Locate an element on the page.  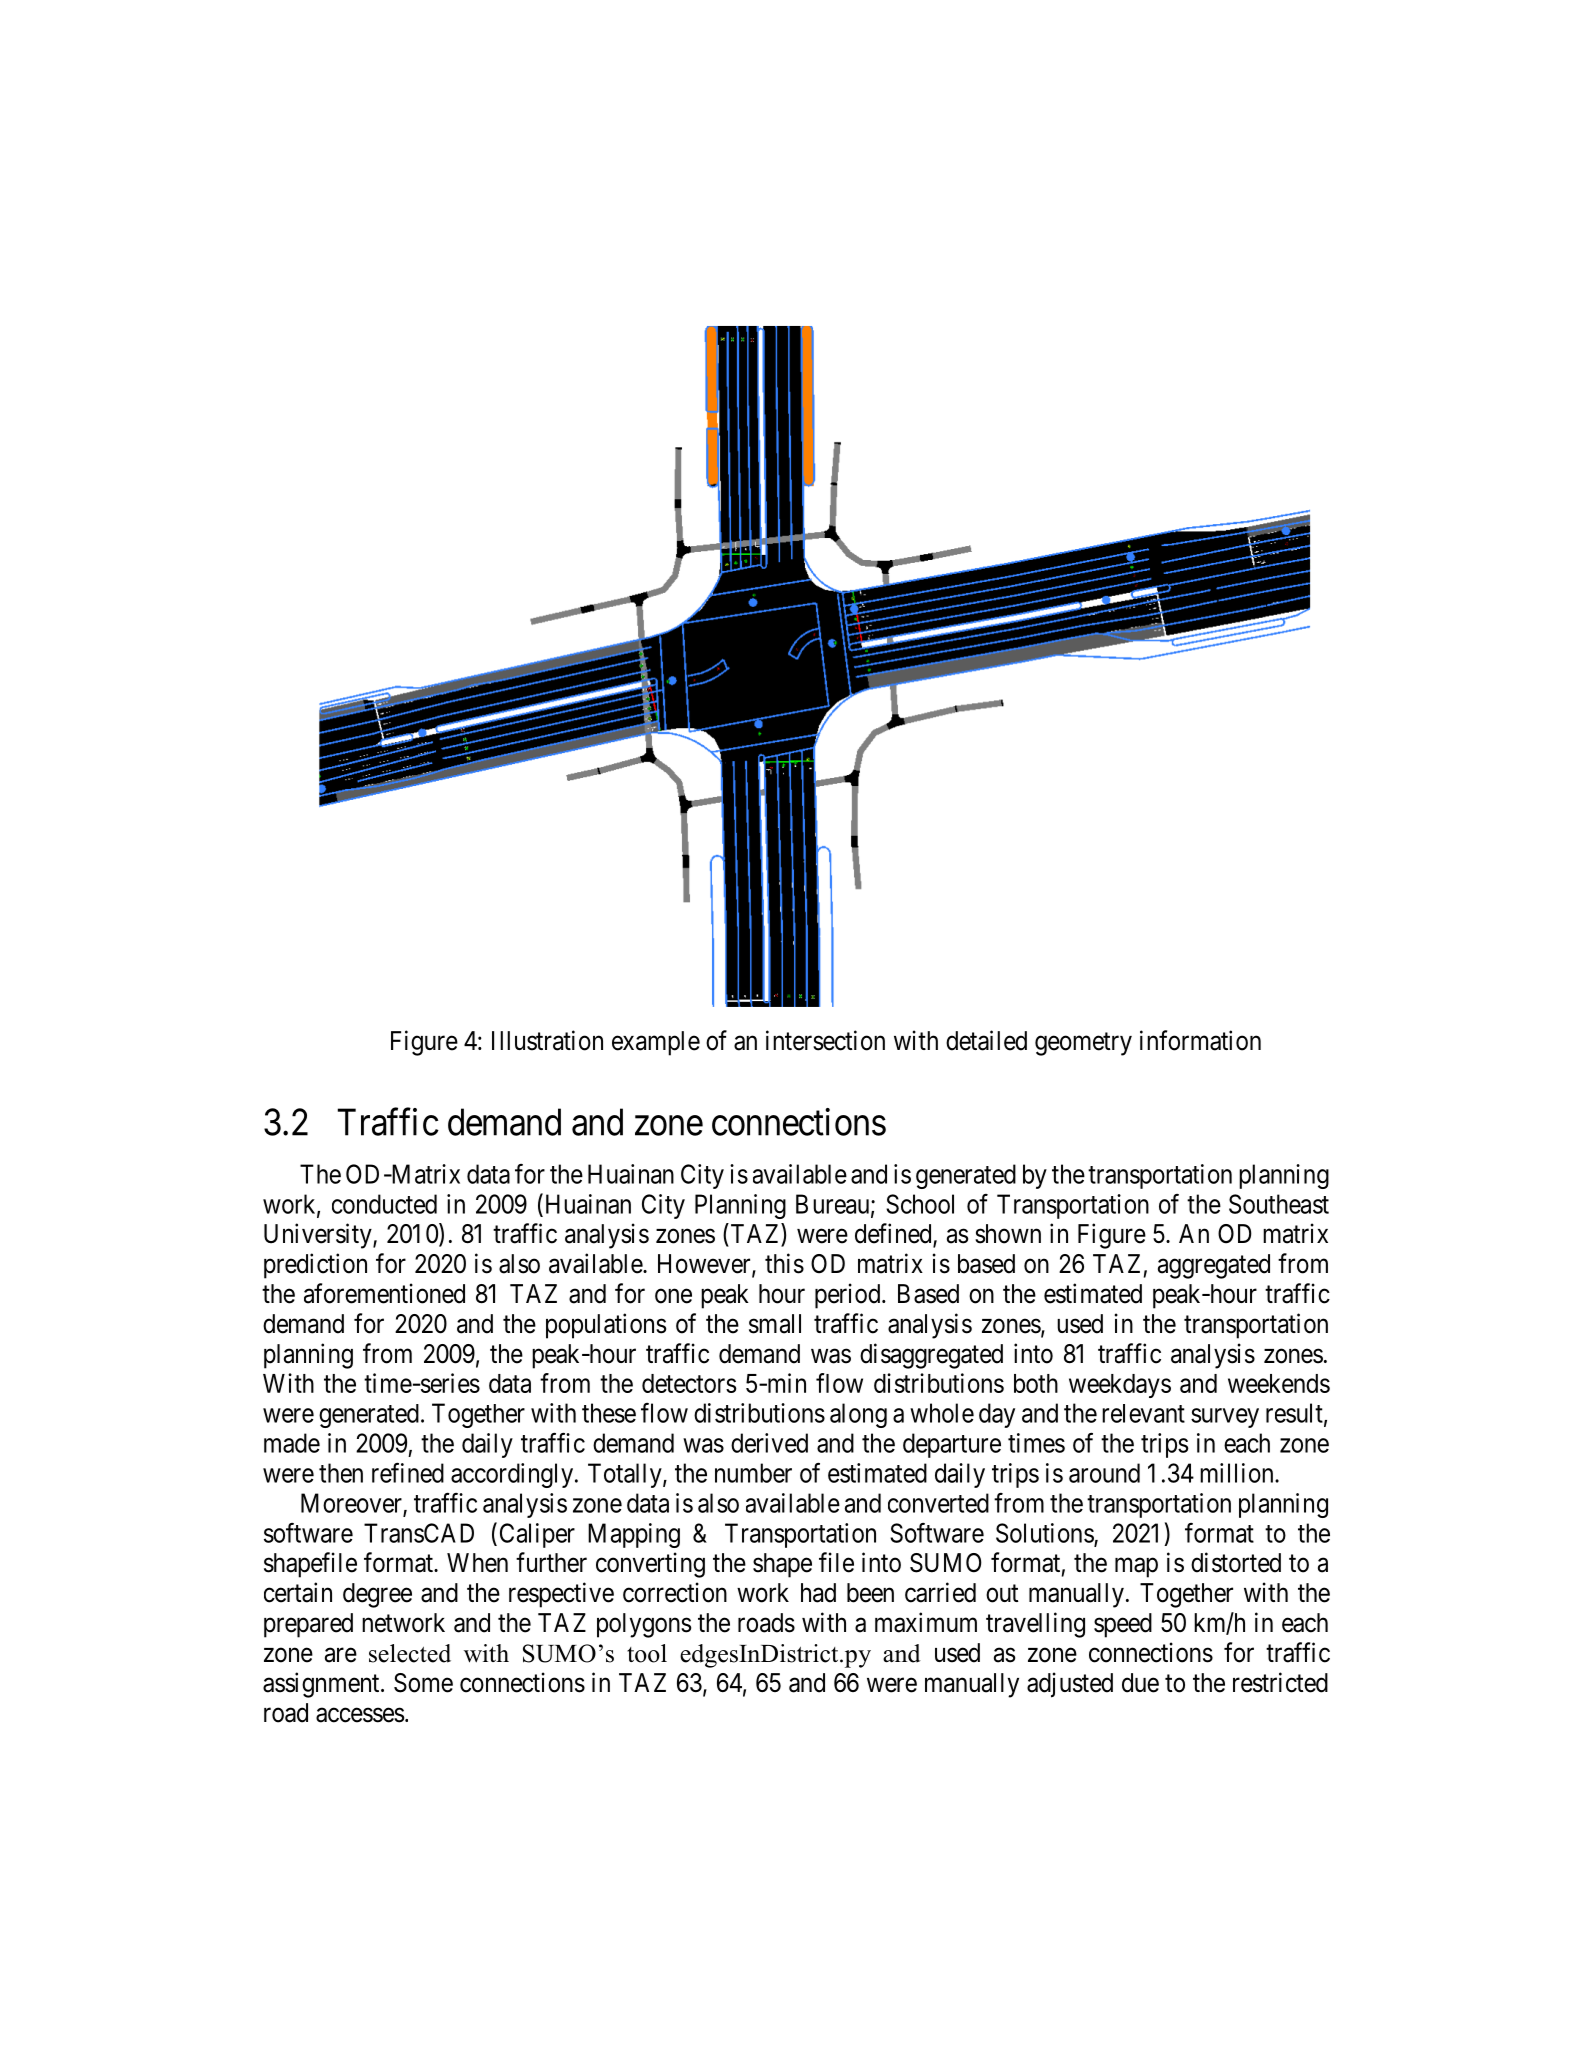
shown is located at coordinates (1008, 1234).
